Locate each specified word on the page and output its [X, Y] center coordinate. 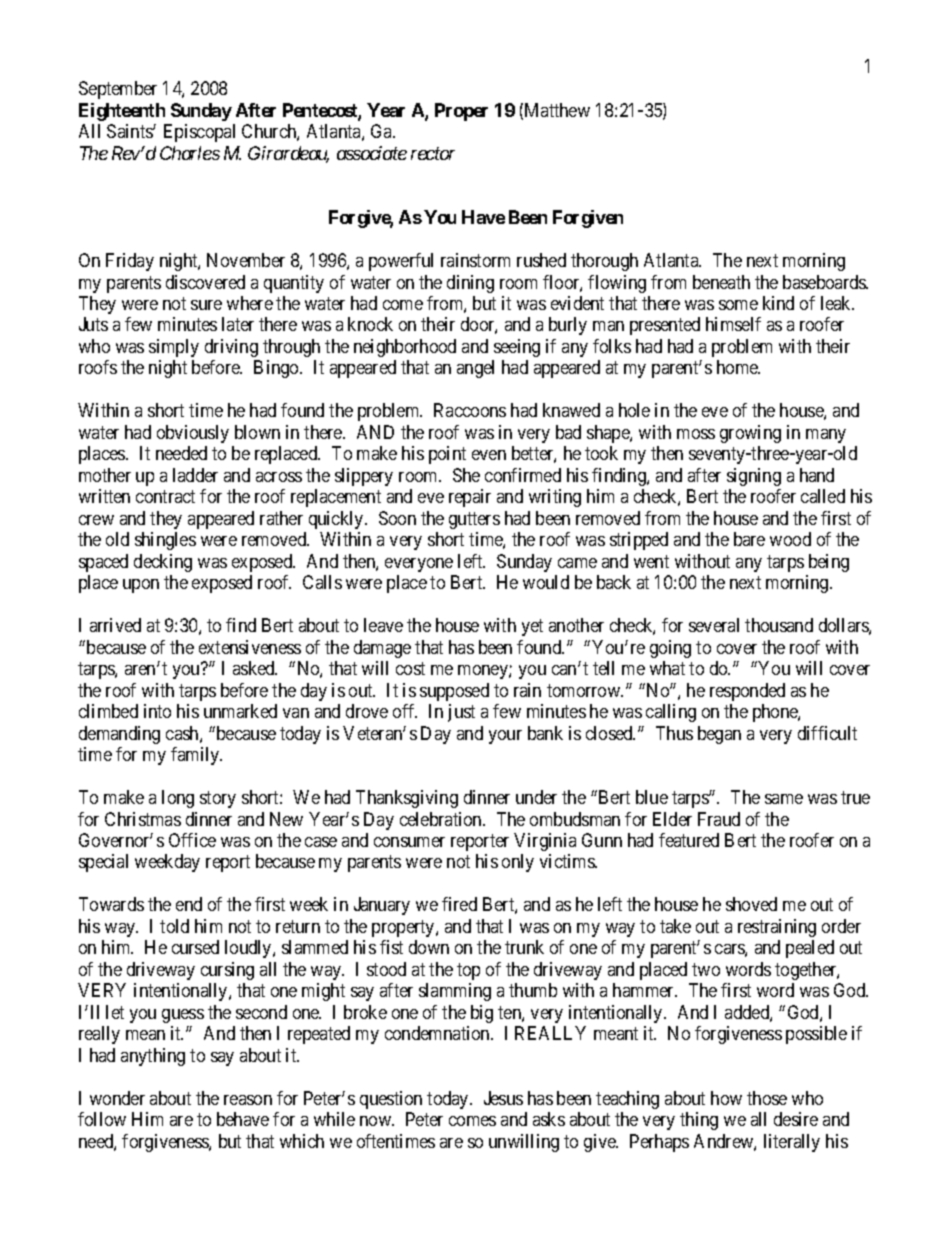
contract [165, 497]
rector [433, 154]
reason [248, 1100]
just [461, 713]
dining [470, 284]
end [189, 904]
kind [778, 303]
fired [459, 904]
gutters [474, 520]
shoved [751, 904]
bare [749, 539]
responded [747, 692]
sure [206, 305]
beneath [721, 282]
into [157, 711]
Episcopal [199, 133]
